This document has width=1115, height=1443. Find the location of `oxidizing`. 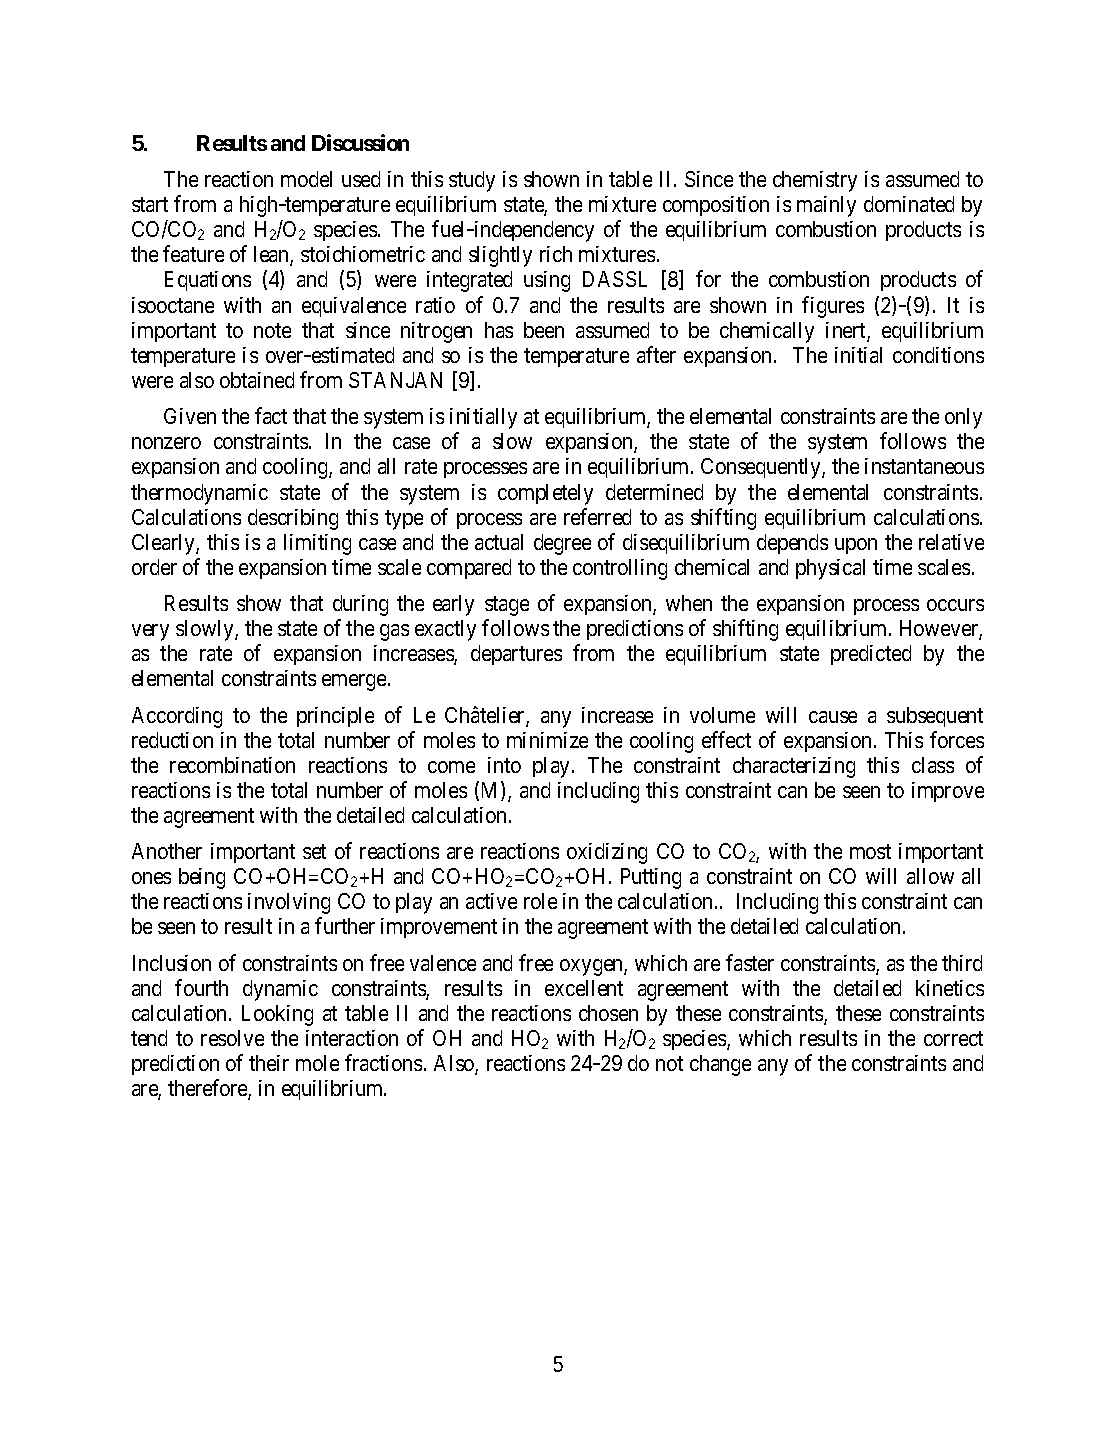

oxidizing is located at coordinates (607, 853).
